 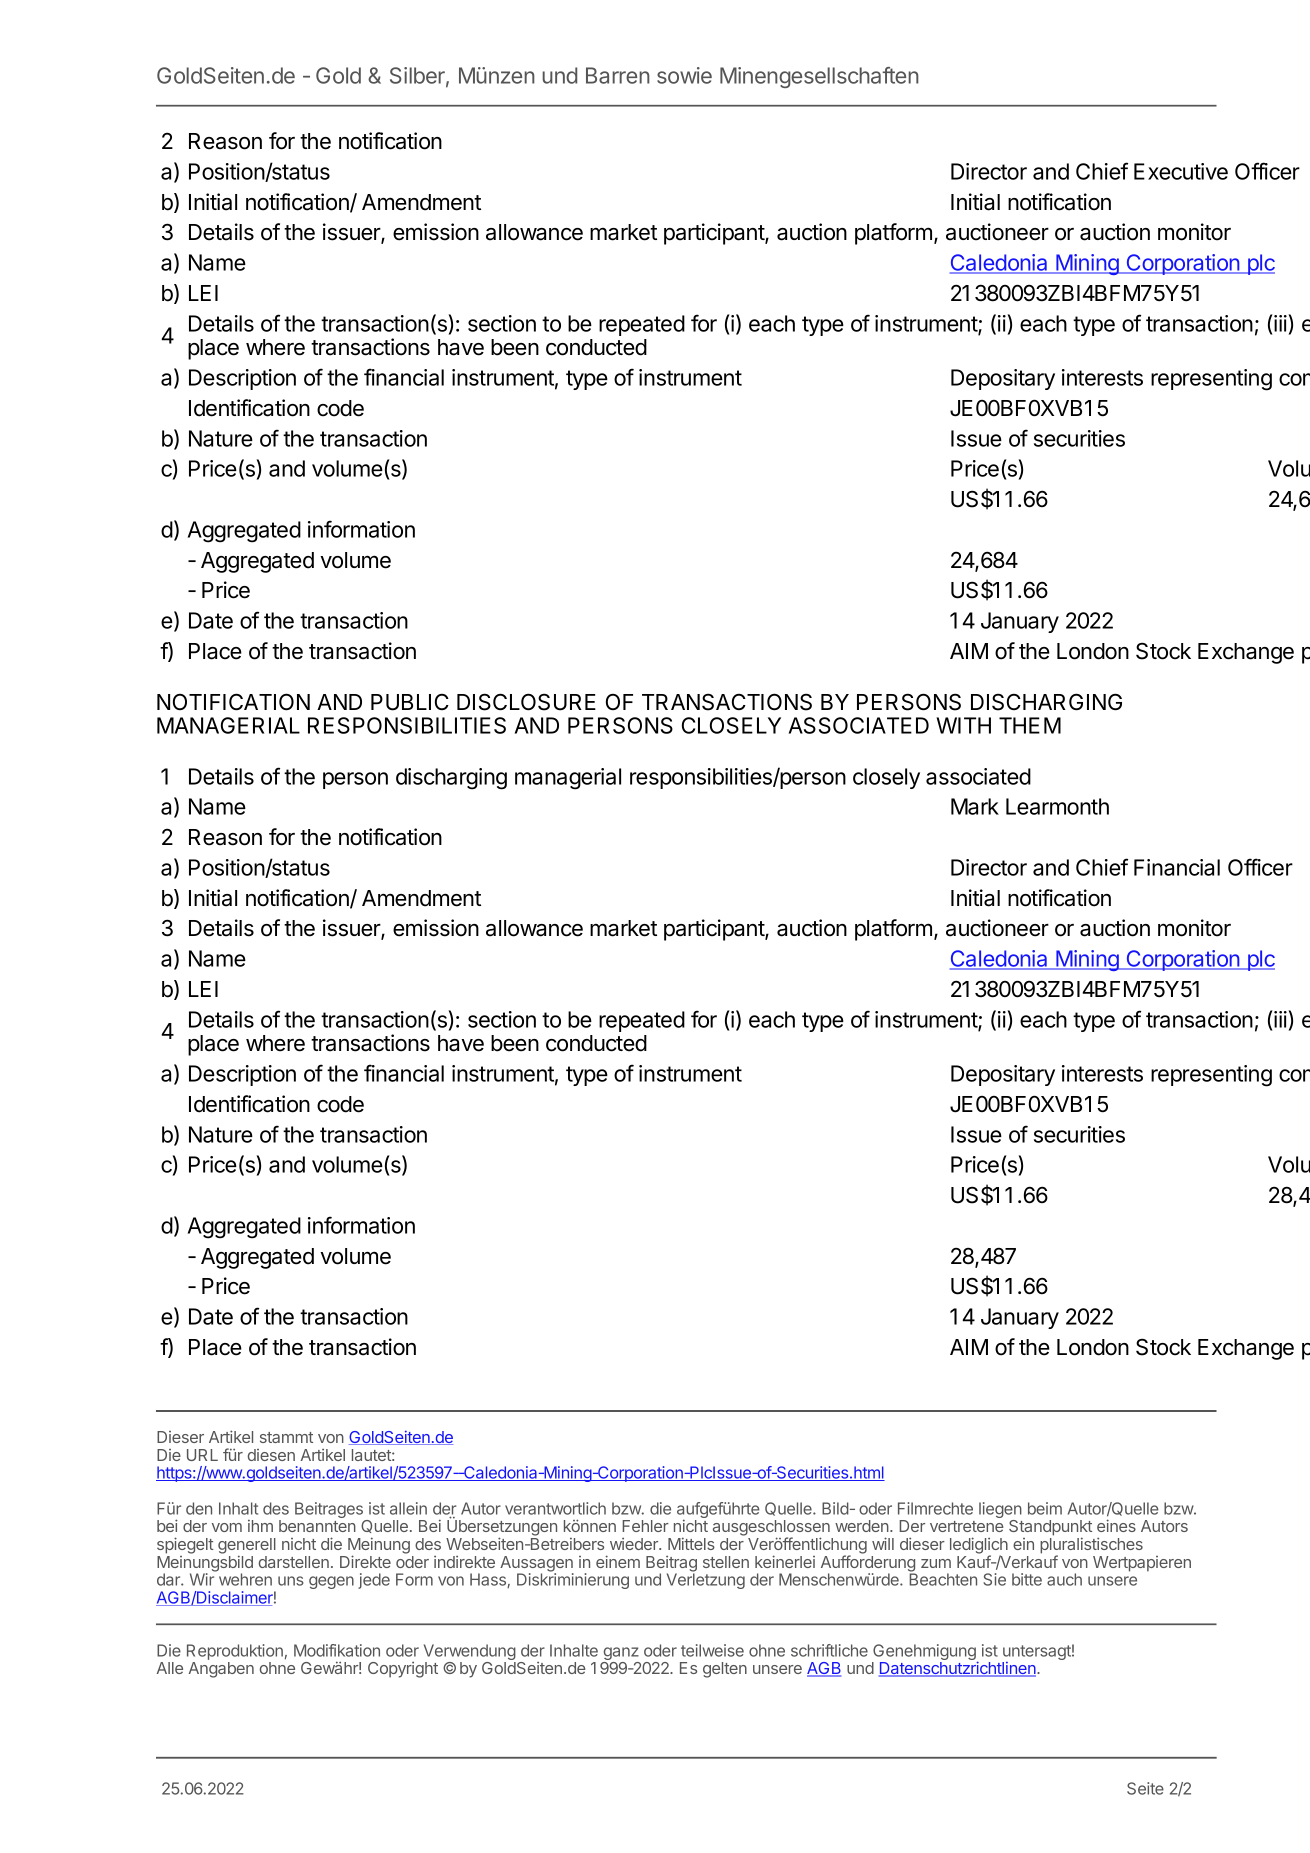 I want to click on diesen, so click(x=271, y=1455).
